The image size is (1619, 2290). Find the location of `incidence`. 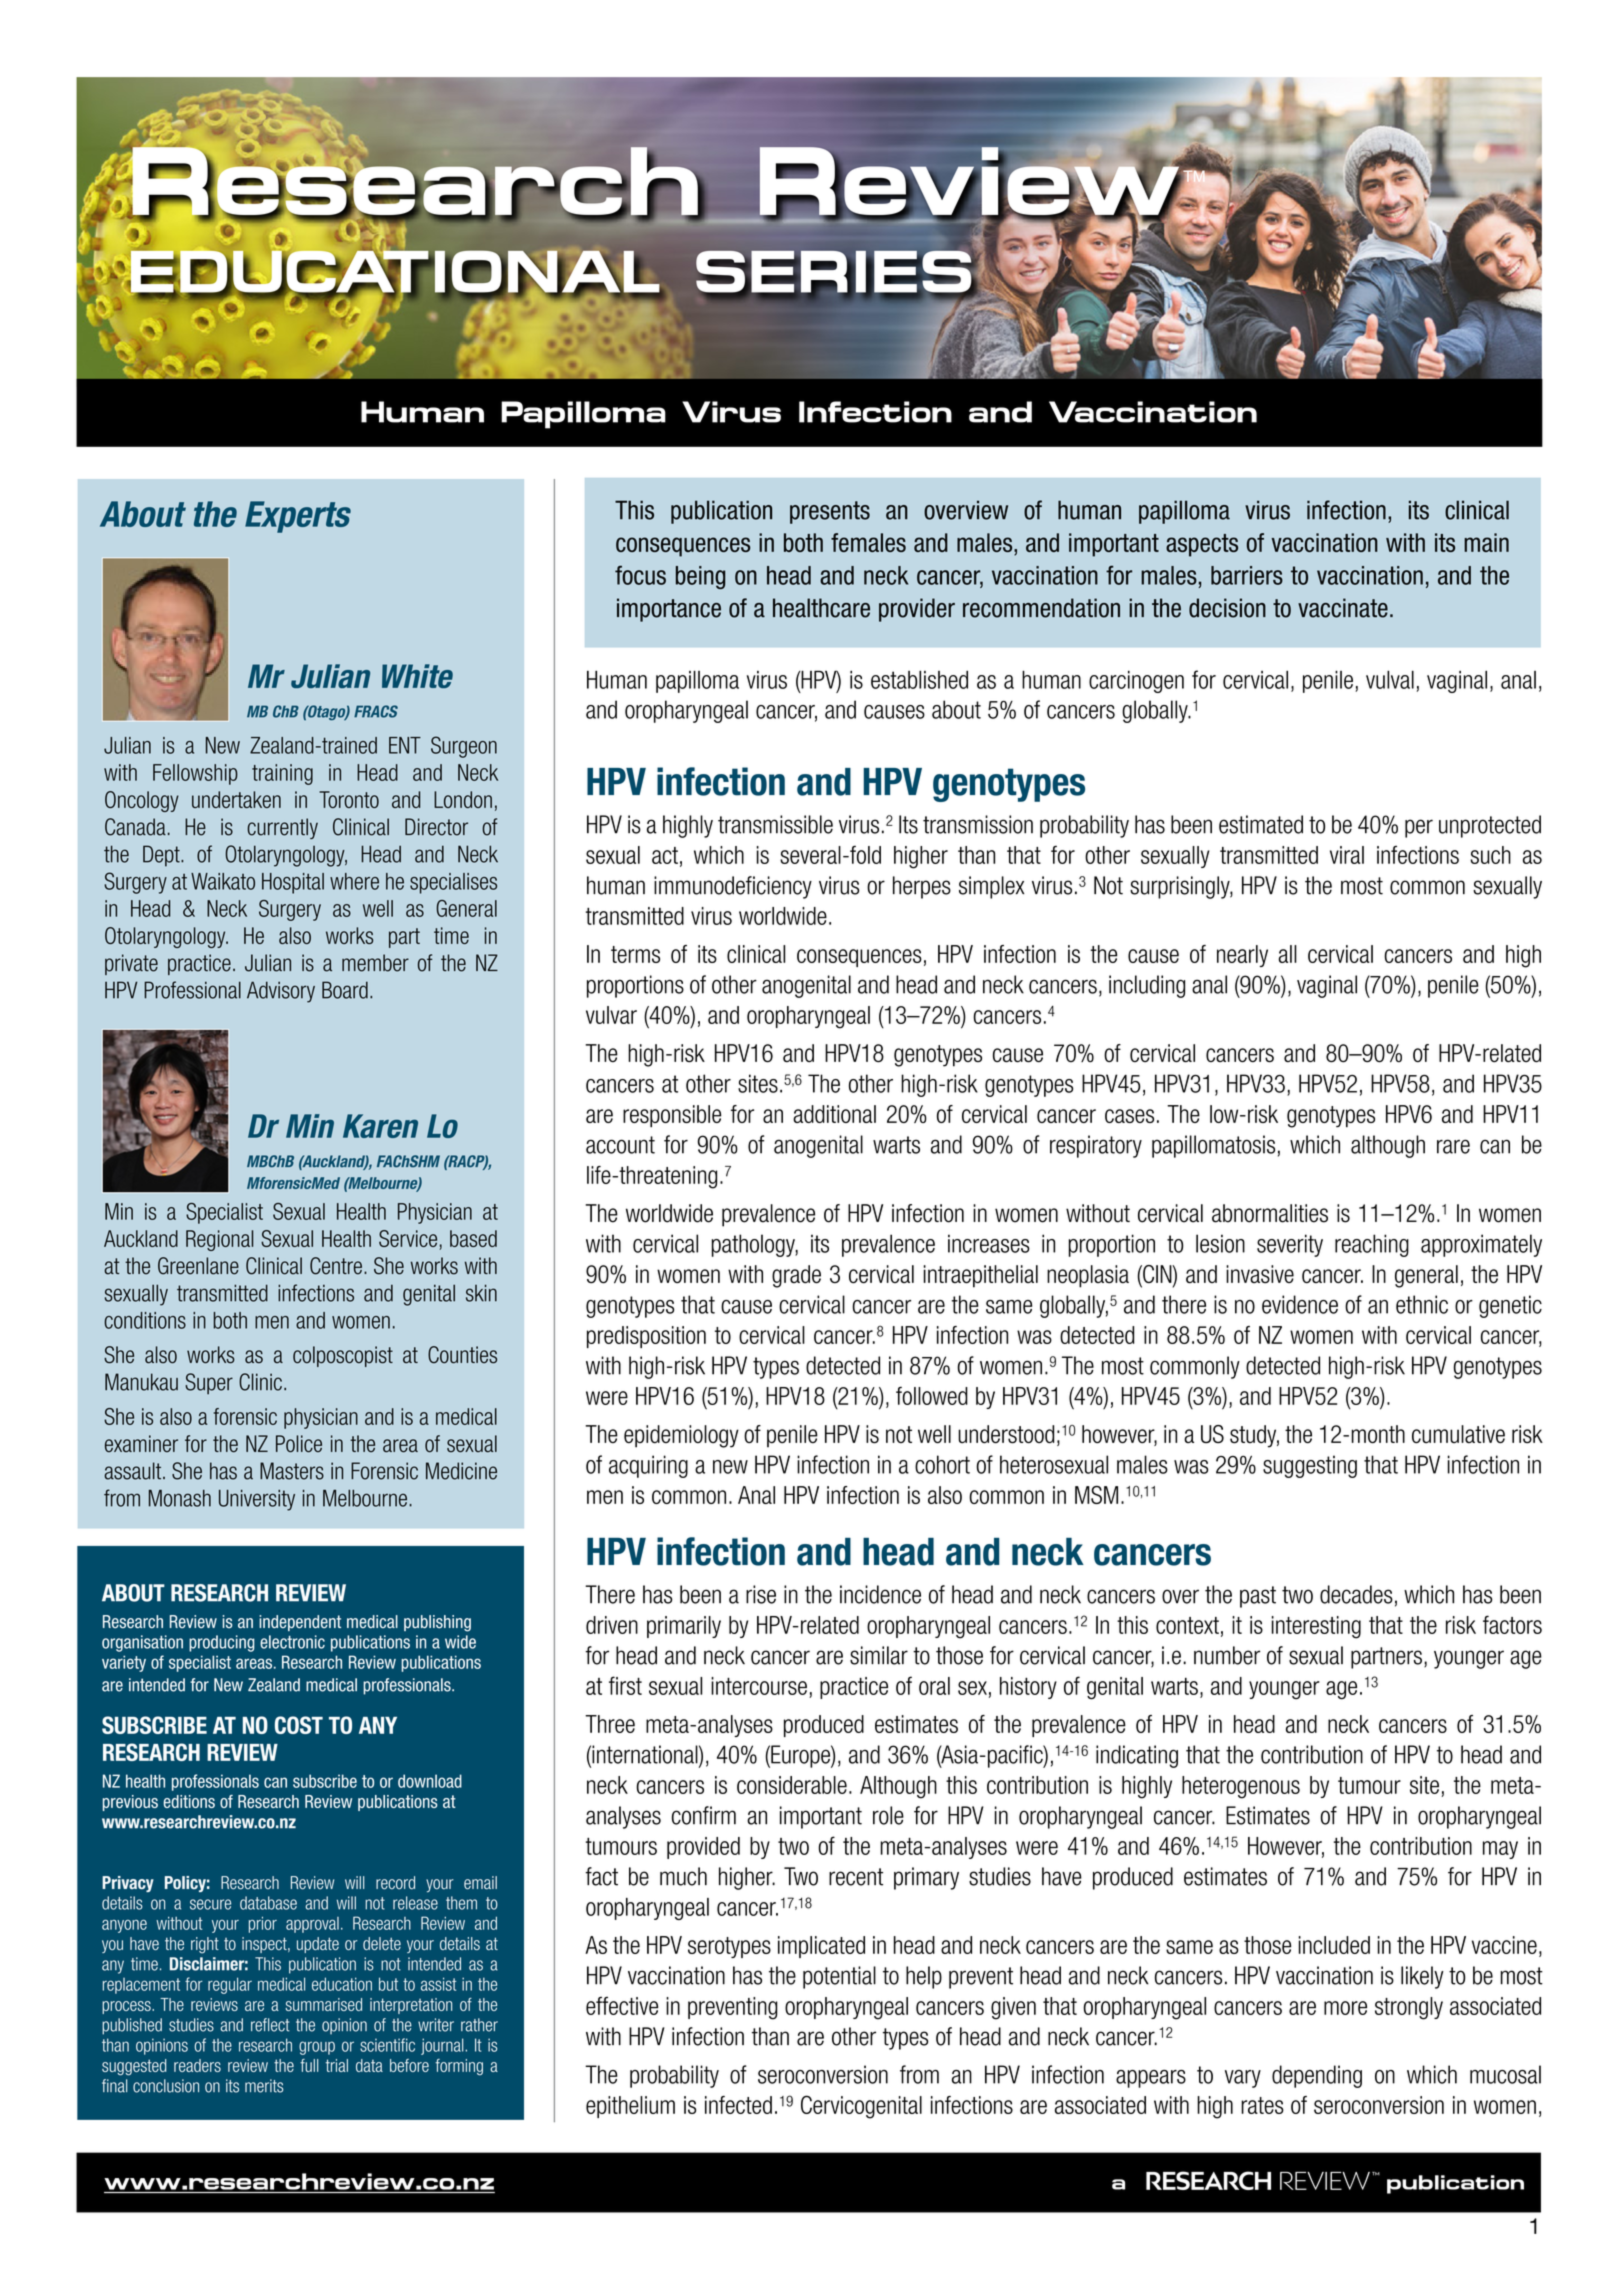

incidence is located at coordinates (880, 1594).
